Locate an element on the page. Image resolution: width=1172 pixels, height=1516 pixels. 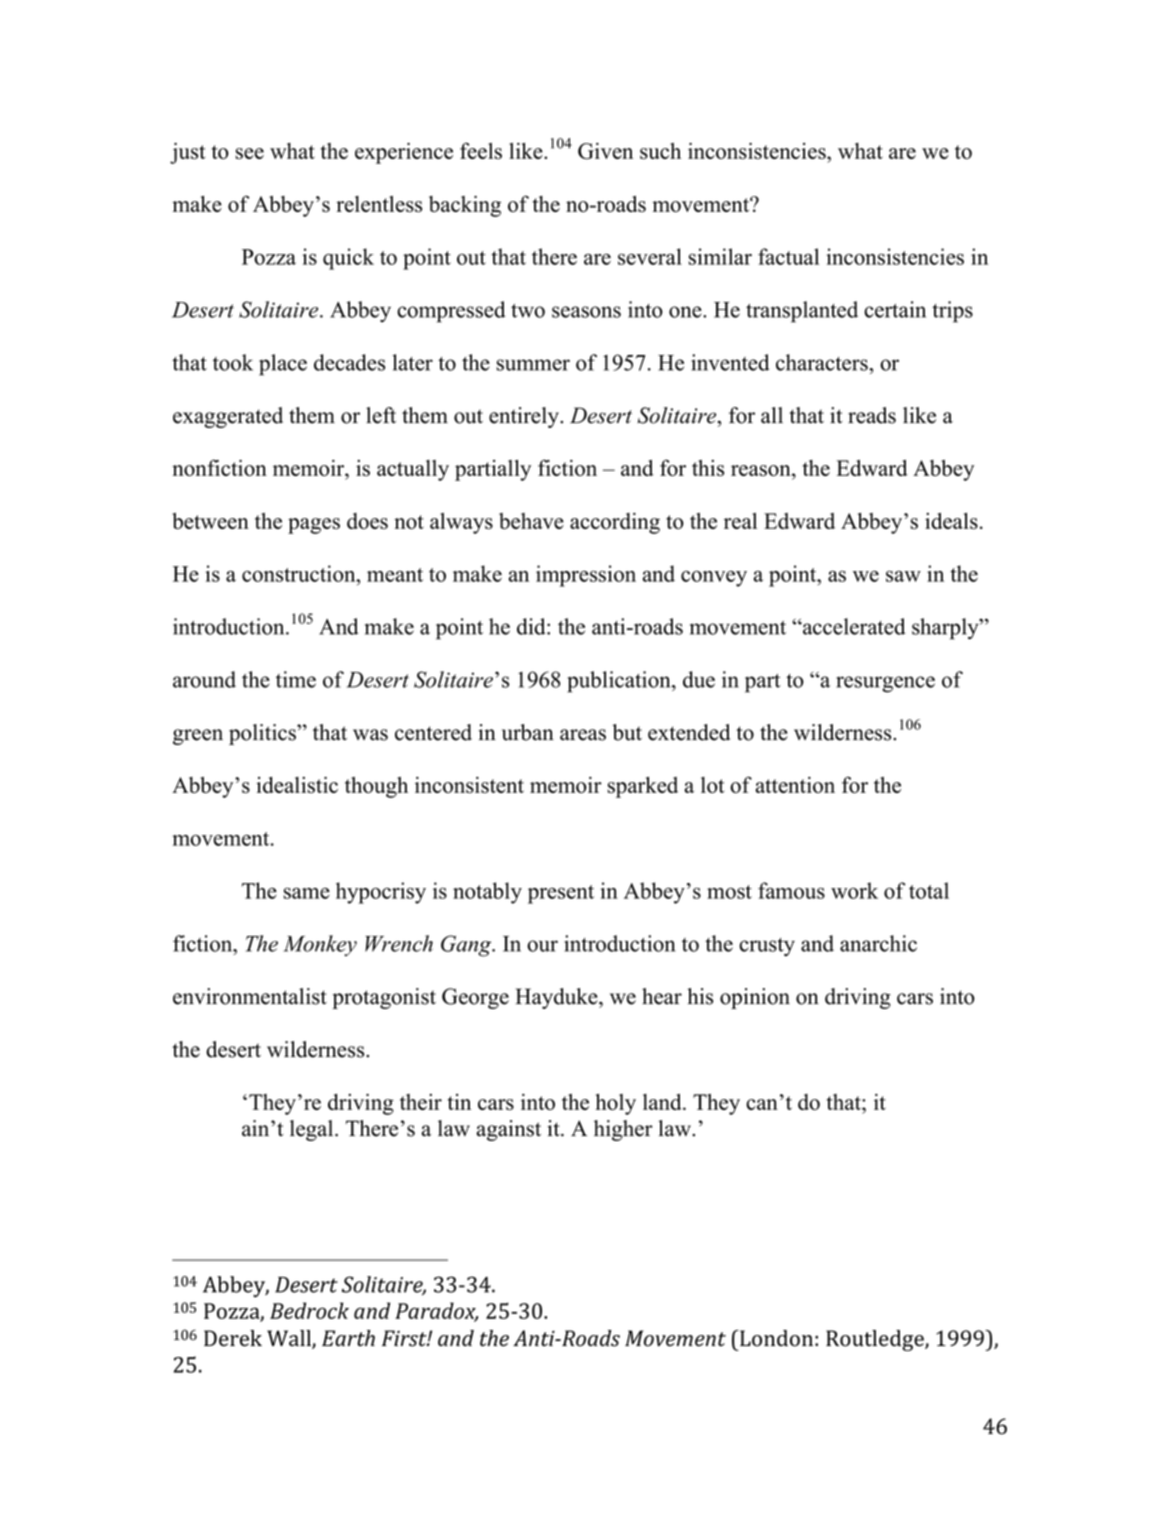
Given is located at coordinates (605, 151).
